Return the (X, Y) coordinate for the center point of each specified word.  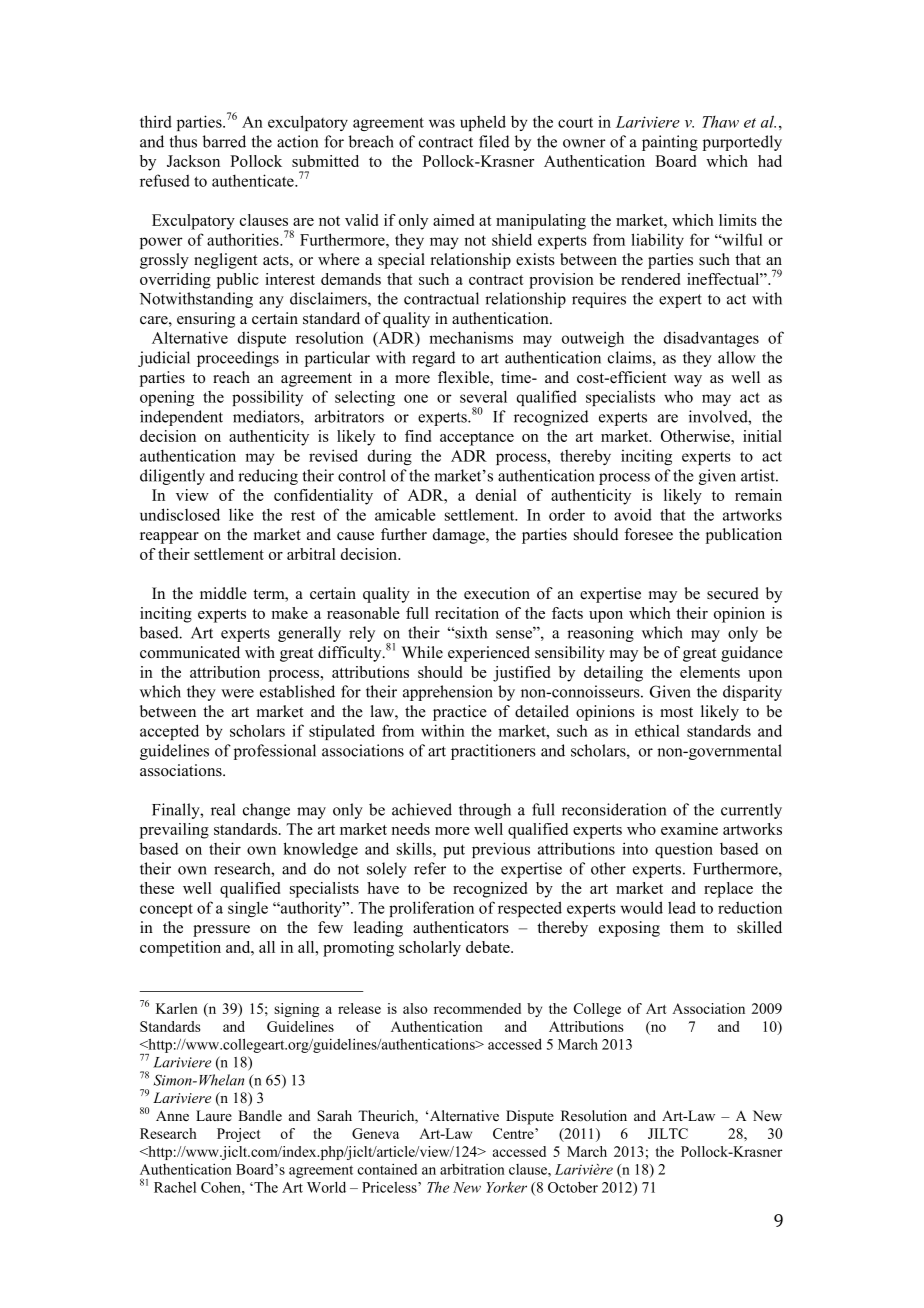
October (573, 1187)
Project (239, 1135)
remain (758, 495)
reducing (268, 477)
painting (670, 143)
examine (689, 829)
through (485, 811)
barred (224, 141)
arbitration (472, 1169)
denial (496, 495)
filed (494, 141)
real (223, 809)
